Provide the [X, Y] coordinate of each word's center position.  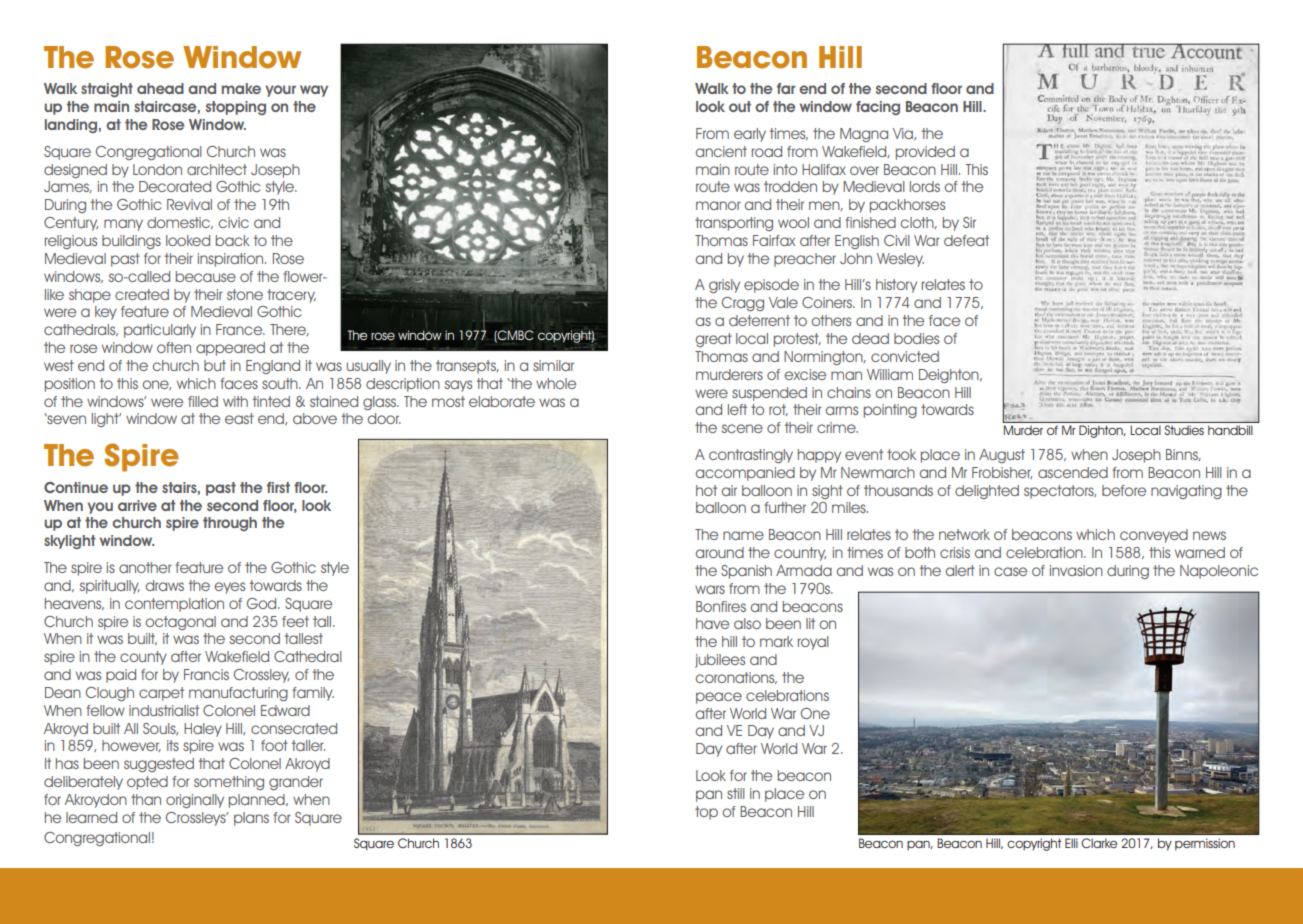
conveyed [1154, 536]
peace [719, 698]
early [750, 135]
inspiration [232, 260]
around [720, 552]
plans [251, 819]
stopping [236, 108]
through [230, 524]
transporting [734, 224]
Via [904, 134]
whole [556, 383]
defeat [966, 240]
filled [203, 401]
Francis [206, 674]
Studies [1184, 430]
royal [813, 643]
